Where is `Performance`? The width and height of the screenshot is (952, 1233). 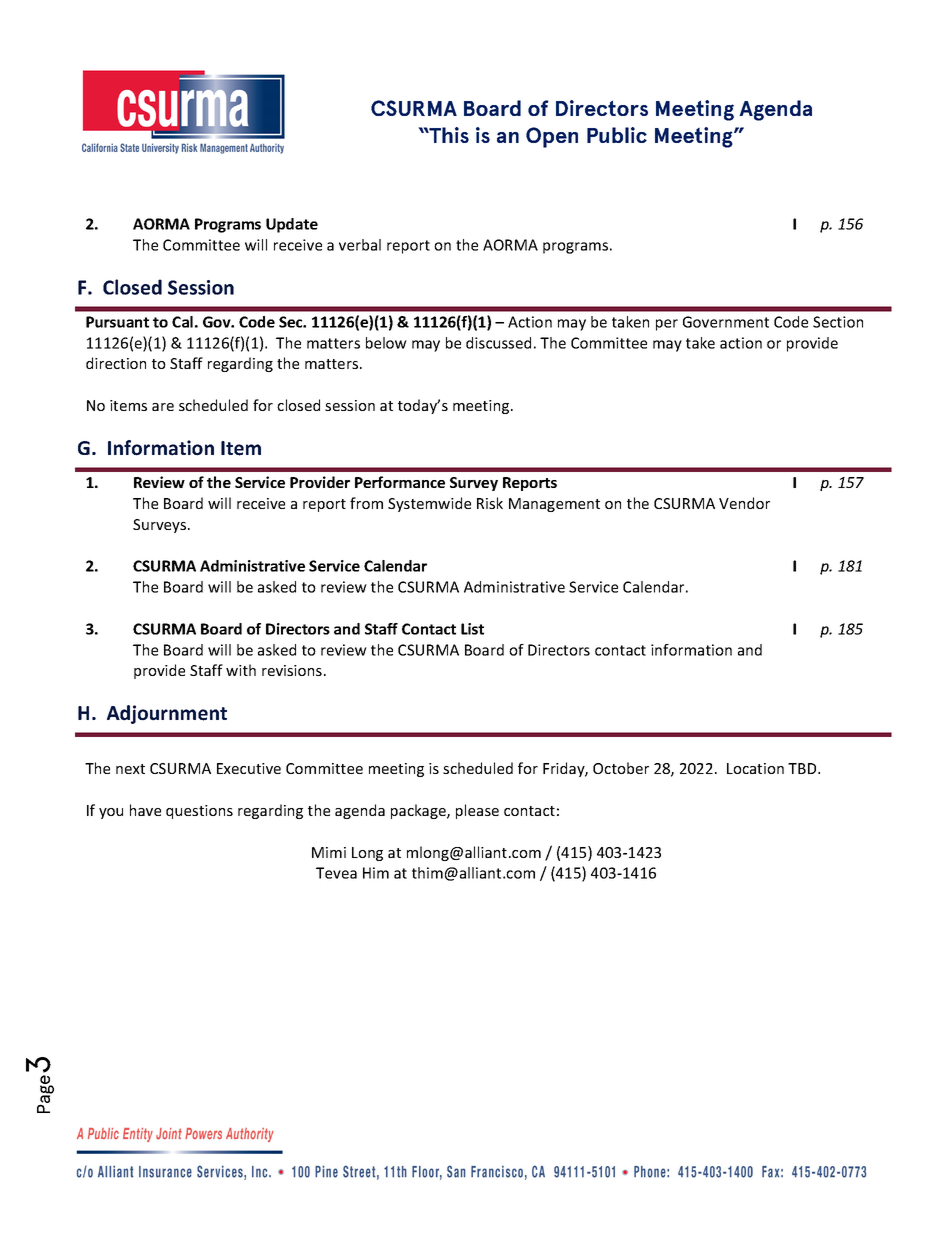
Performance is located at coordinates (400, 482).
